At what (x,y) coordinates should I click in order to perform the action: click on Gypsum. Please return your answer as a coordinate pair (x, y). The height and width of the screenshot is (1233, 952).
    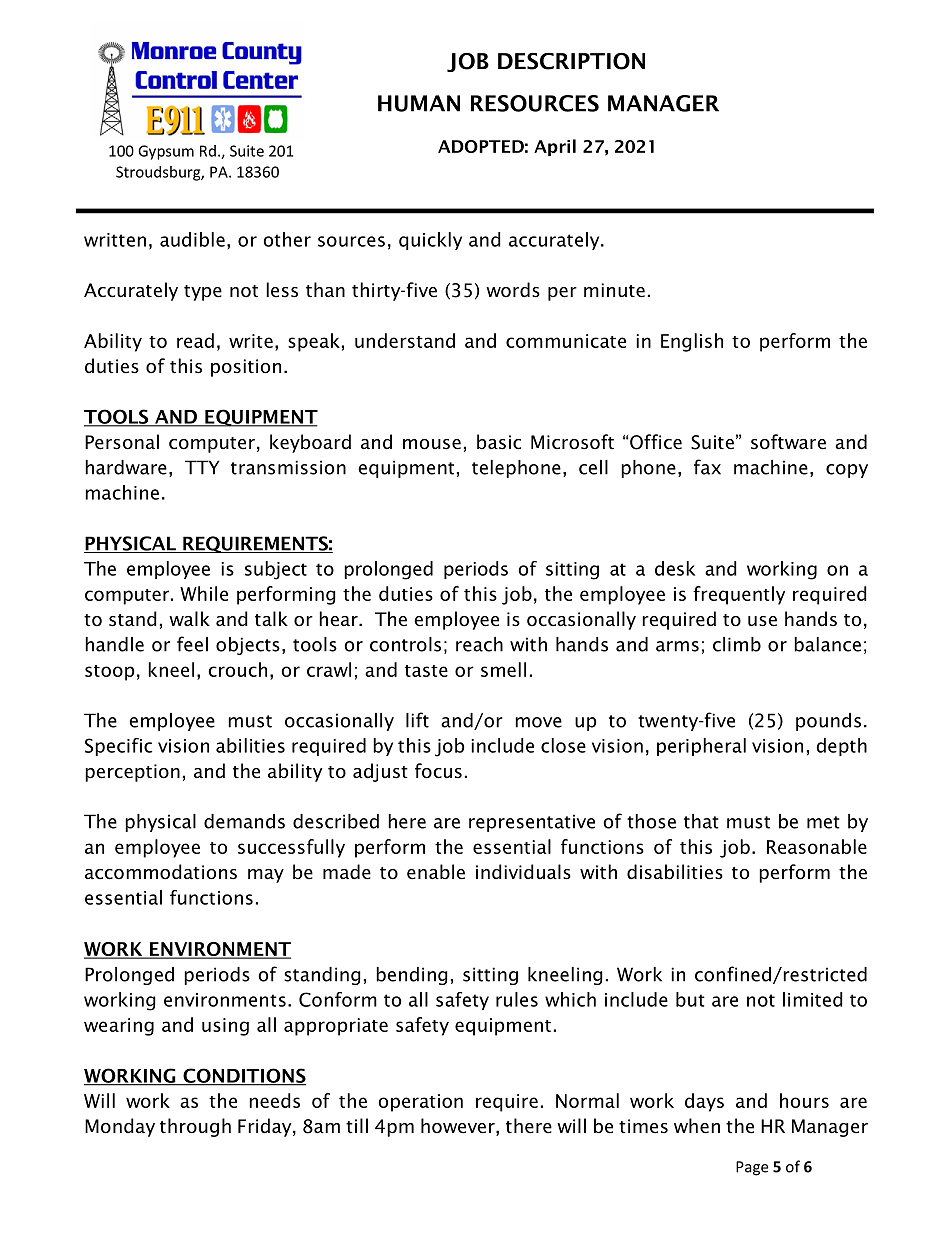
    Looking at the image, I should click on (166, 152).
